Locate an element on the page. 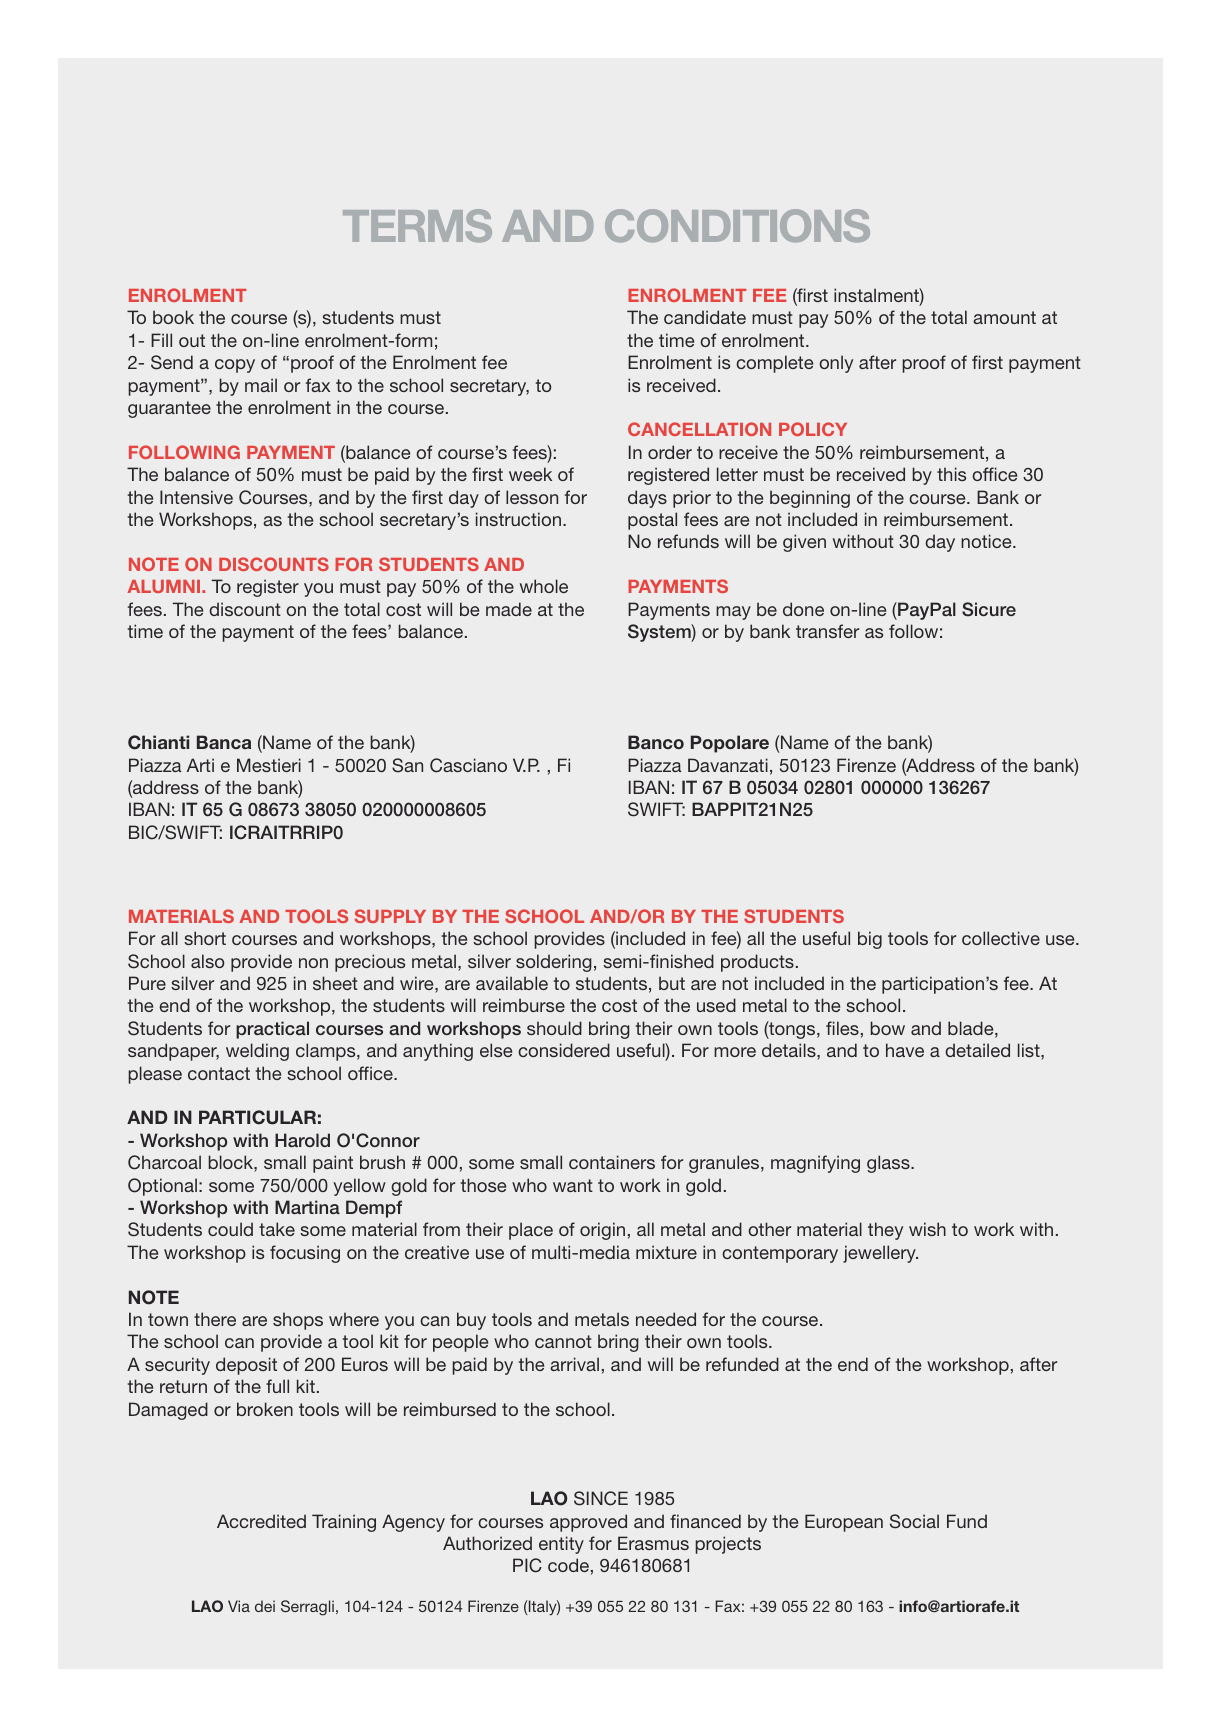 The height and width of the document is (1727, 1221). soldering is located at coordinates (554, 963).
